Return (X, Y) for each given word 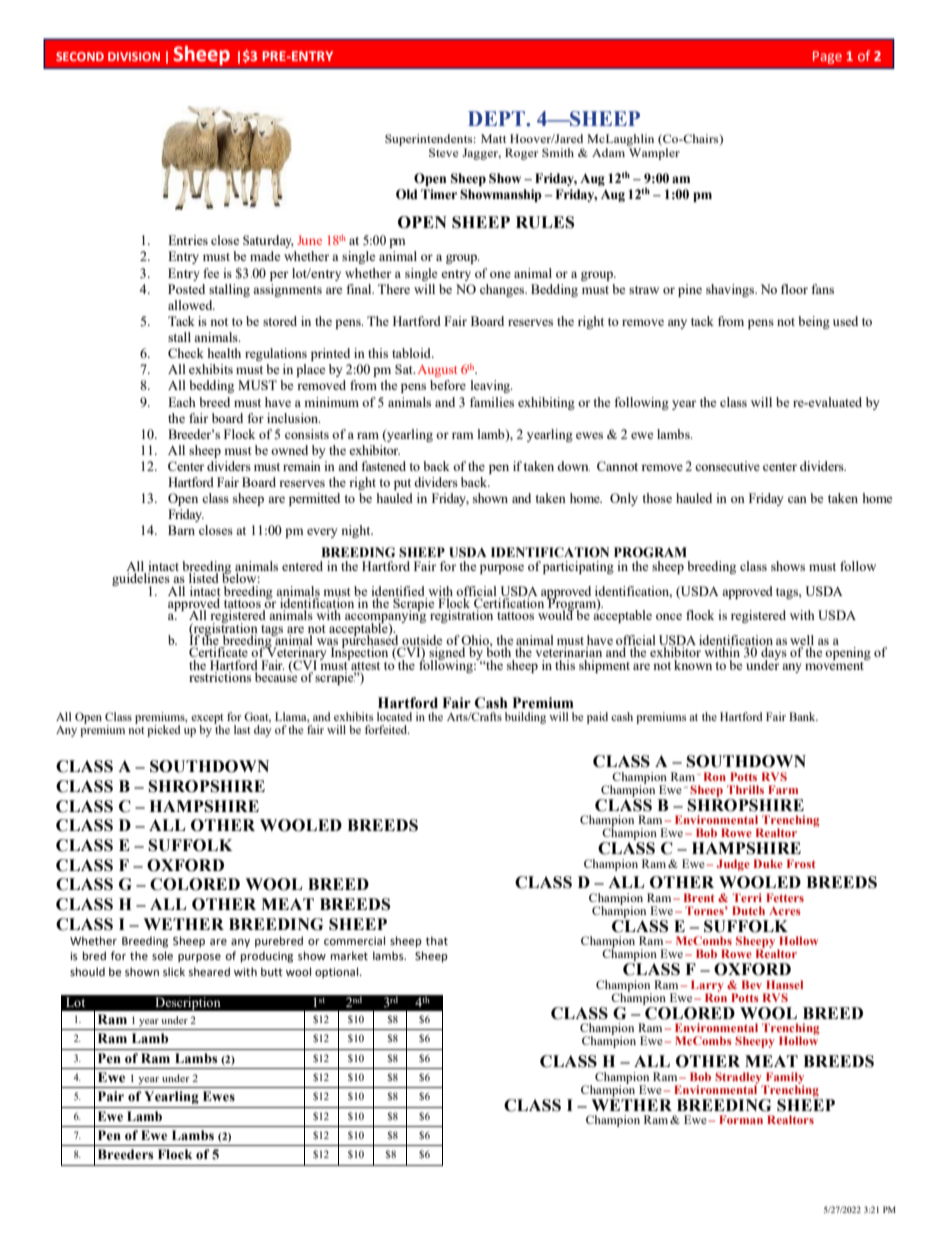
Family (783, 1079)
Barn (181, 530)
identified (398, 591)
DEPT (498, 118)
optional (338, 973)
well (802, 641)
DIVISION (134, 56)
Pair (111, 1096)
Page (827, 57)
